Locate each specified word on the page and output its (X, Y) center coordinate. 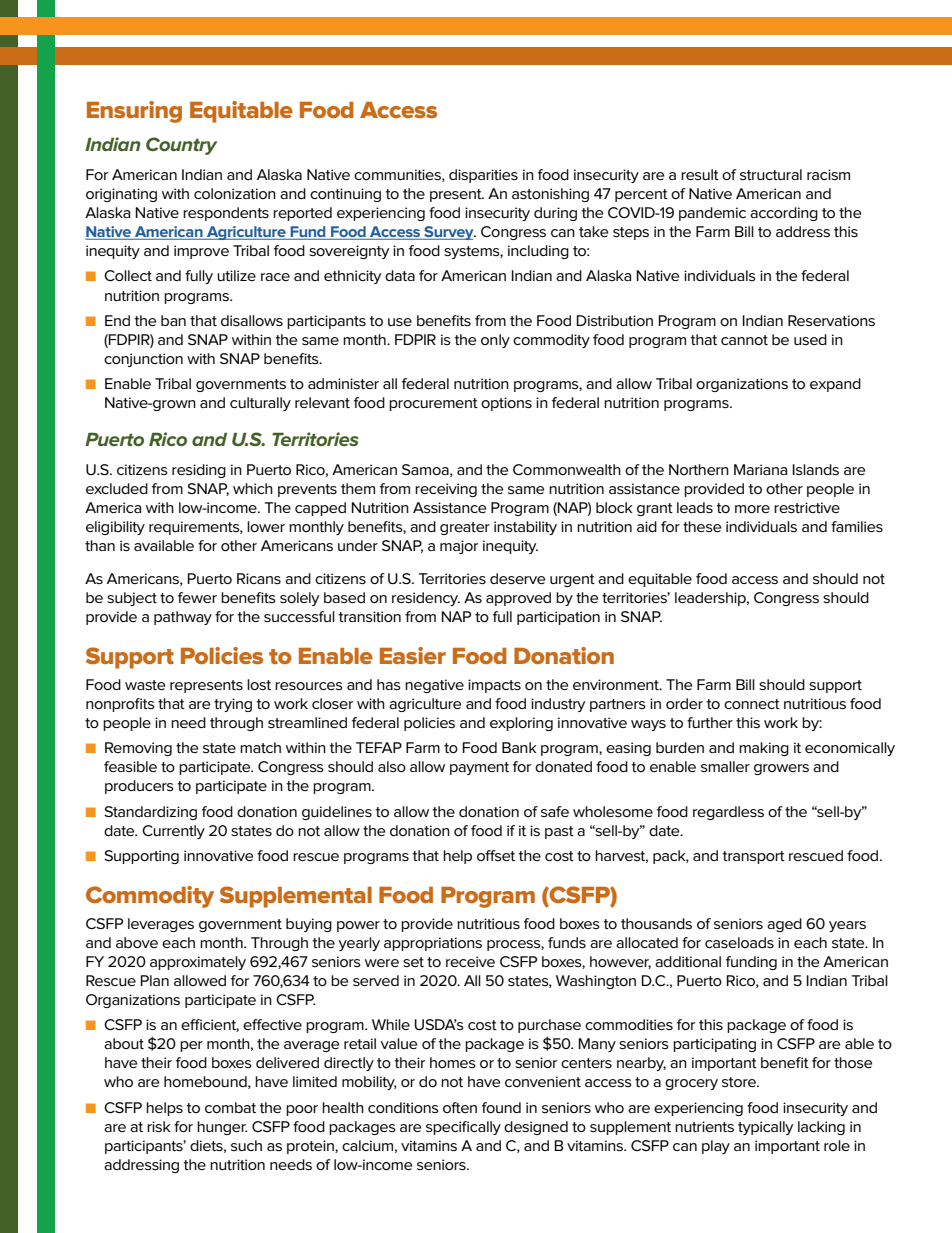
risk (159, 1126)
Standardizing (150, 813)
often (460, 1107)
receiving (446, 490)
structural (771, 174)
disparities (483, 176)
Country (182, 146)
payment (479, 768)
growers (781, 769)
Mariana (760, 469)
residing (199, 471)
